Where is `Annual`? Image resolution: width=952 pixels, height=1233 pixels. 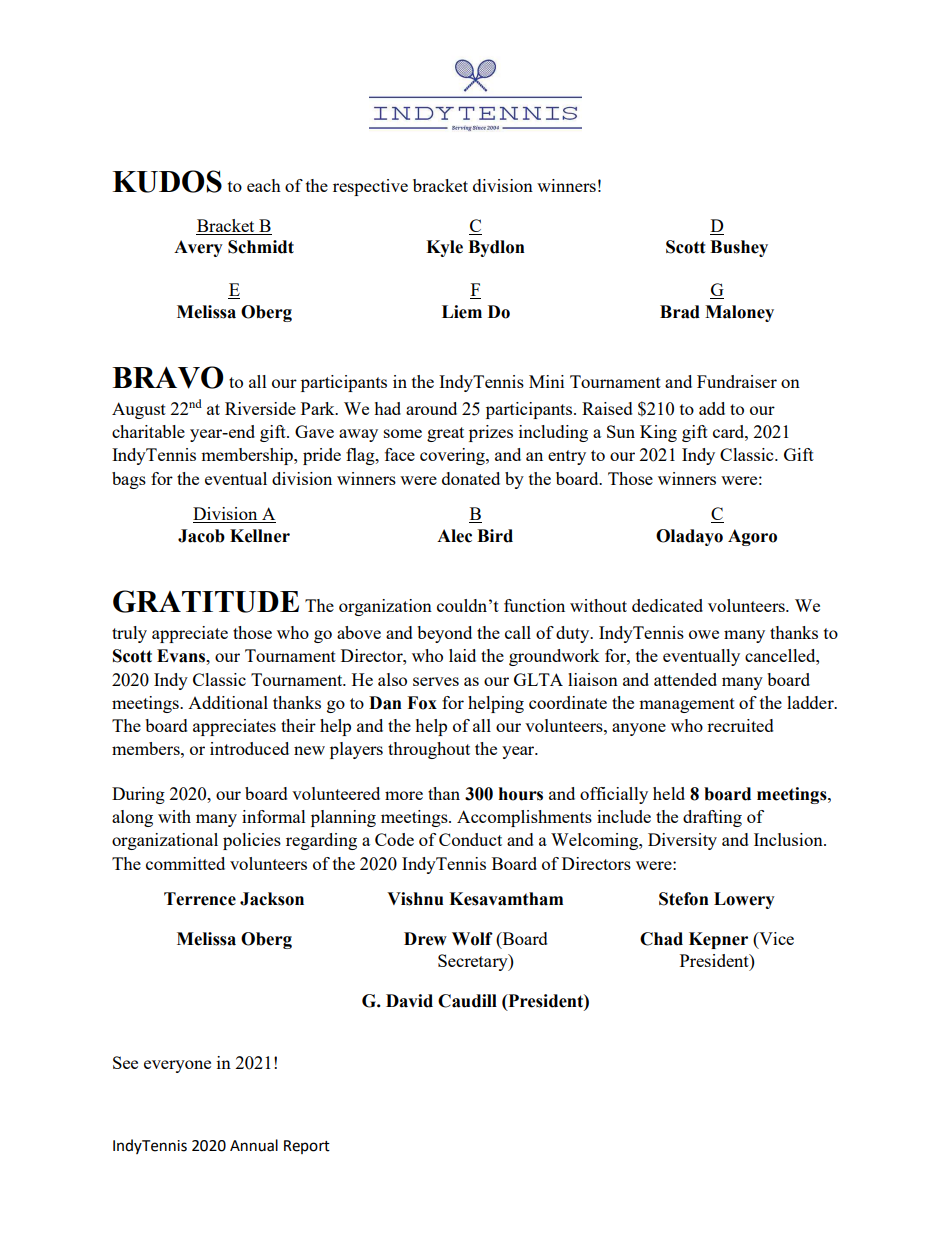
Annual is located at coordinates (254, 1145).
